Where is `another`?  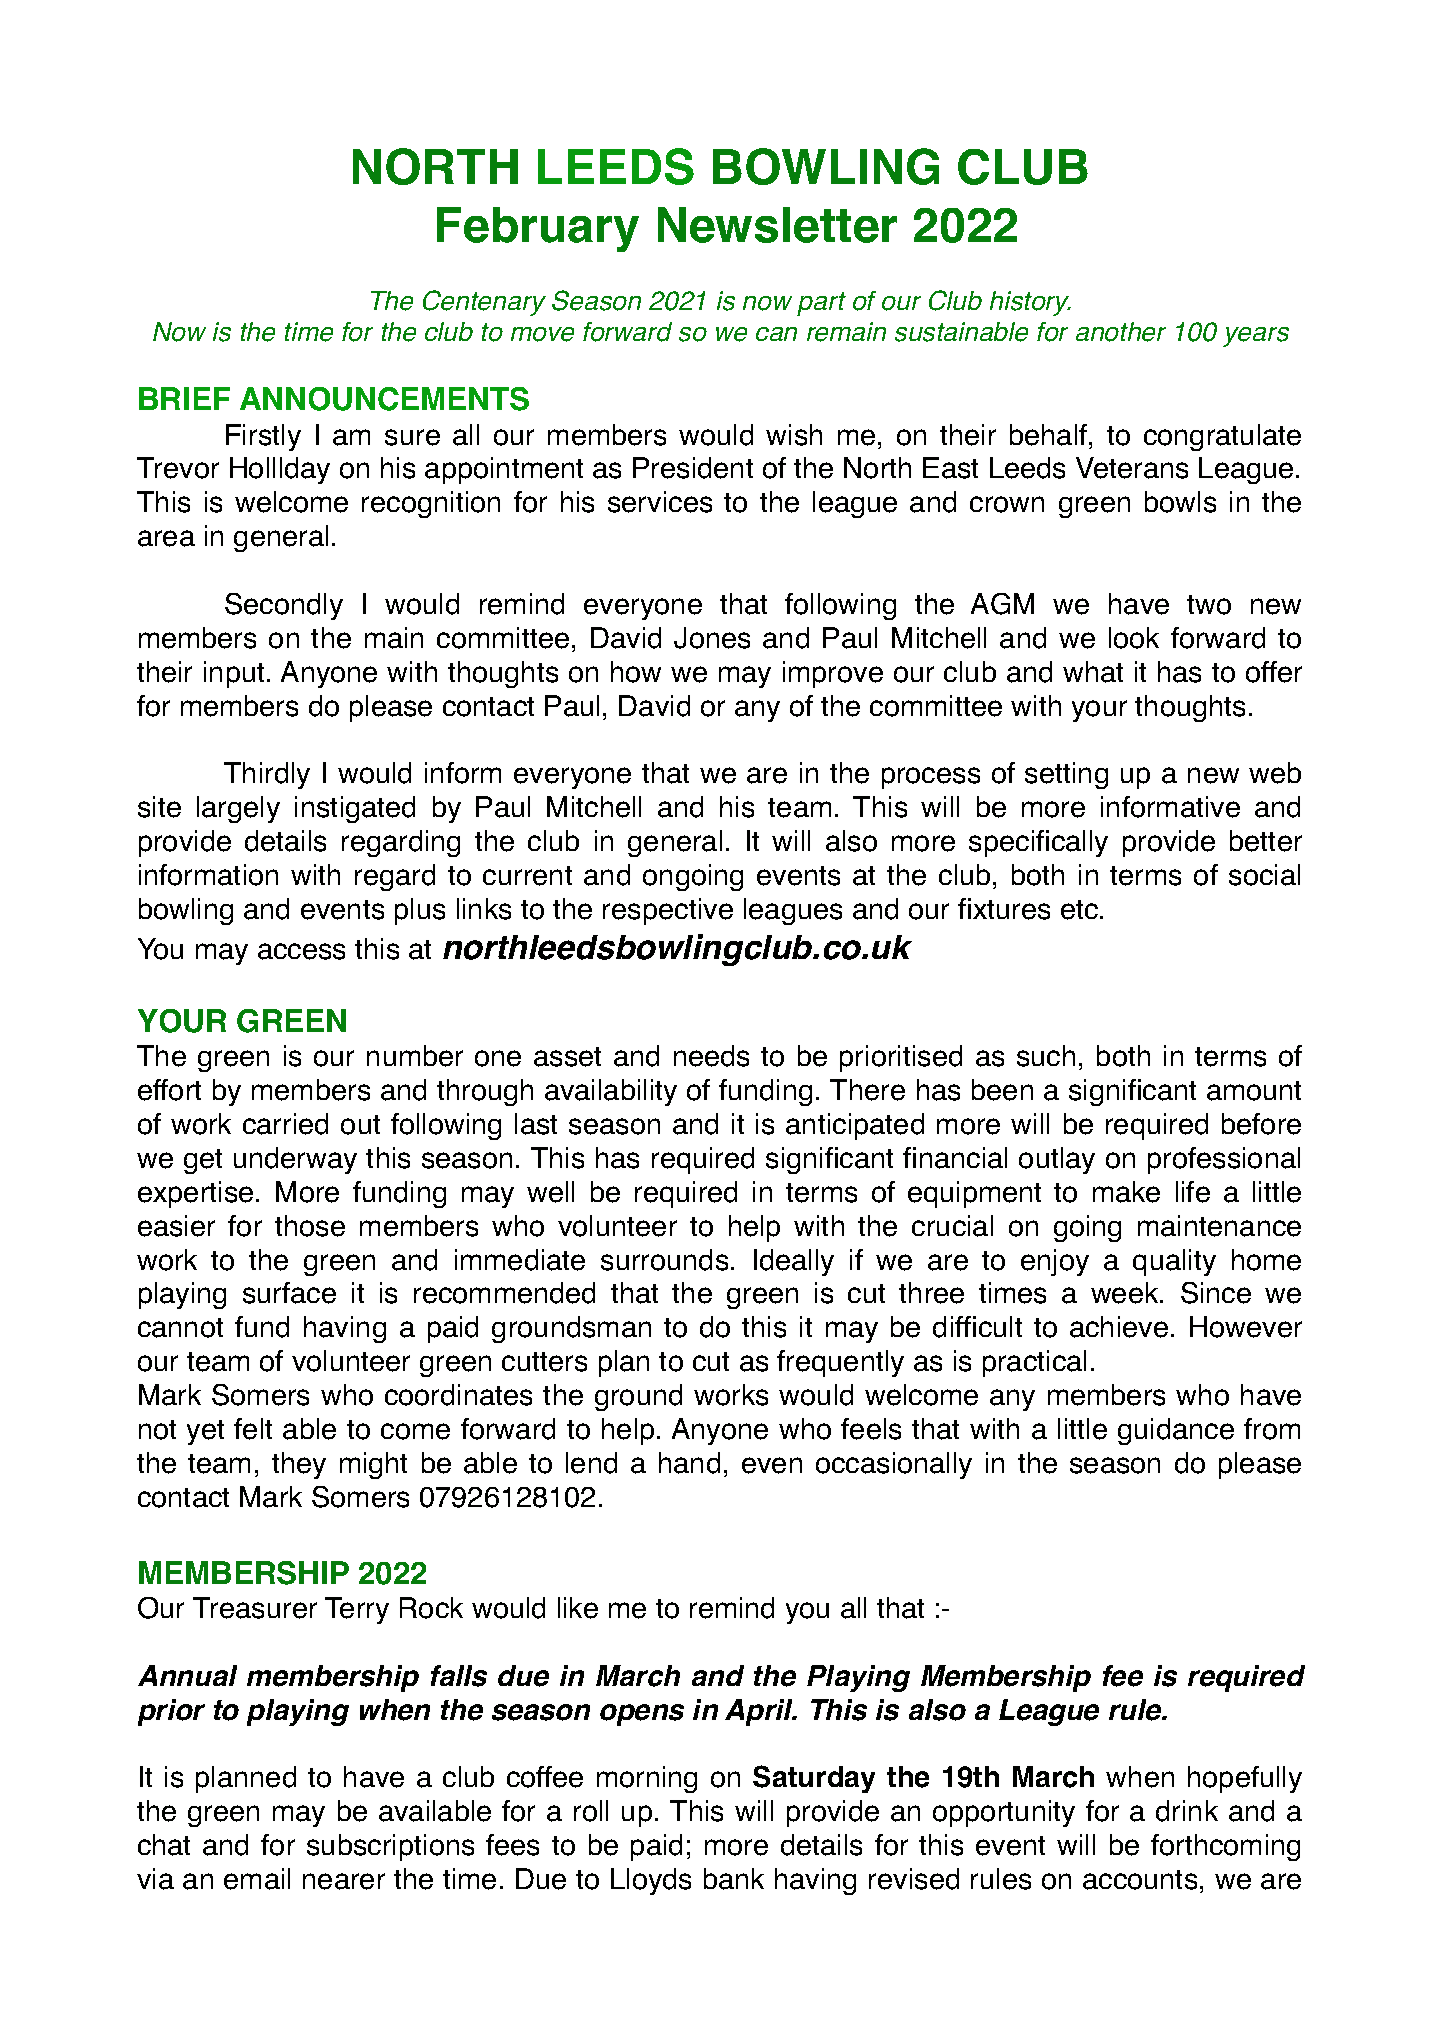
another is located at coordinates (1121, 332).
